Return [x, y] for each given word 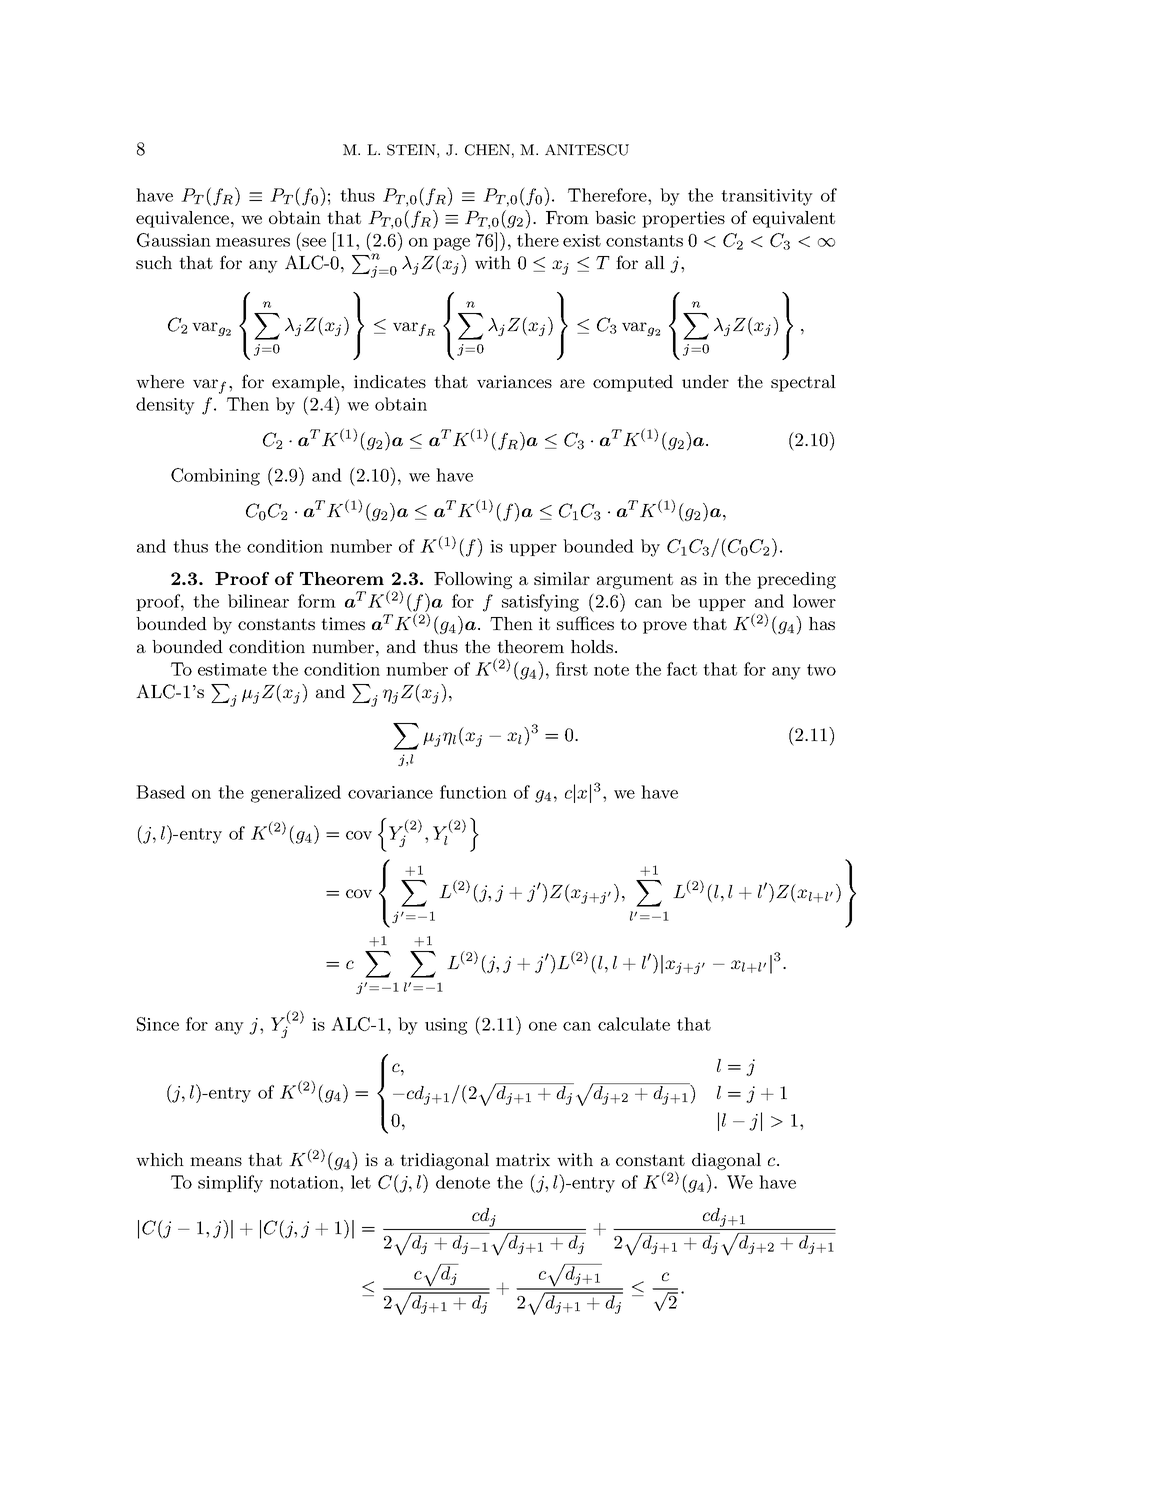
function [473, 792]
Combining [215, 477]
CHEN [487, 150]
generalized [296, 794]
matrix [523, 1159]
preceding [796, 580]
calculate [634, 1024]
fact [682, 669]
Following [473, 580]
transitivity [767, 197]
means [216, 1161]
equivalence [184, 219]
